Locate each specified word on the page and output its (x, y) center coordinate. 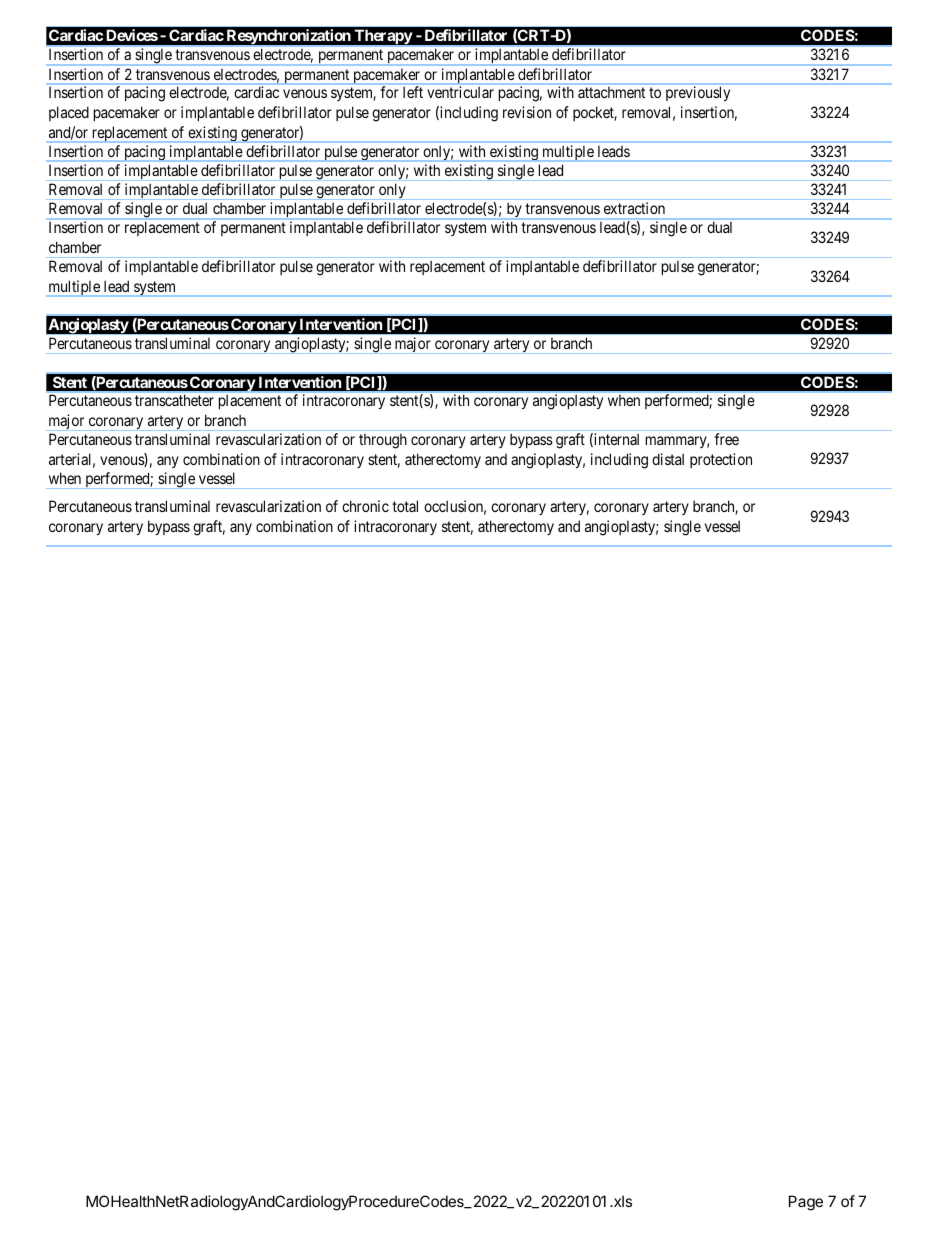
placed (69, 113)
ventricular (460, 92)
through (383, 441)
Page (806, 1203)
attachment (611, 92)
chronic (365, 506)
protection (721, 460)
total (405, 506)
